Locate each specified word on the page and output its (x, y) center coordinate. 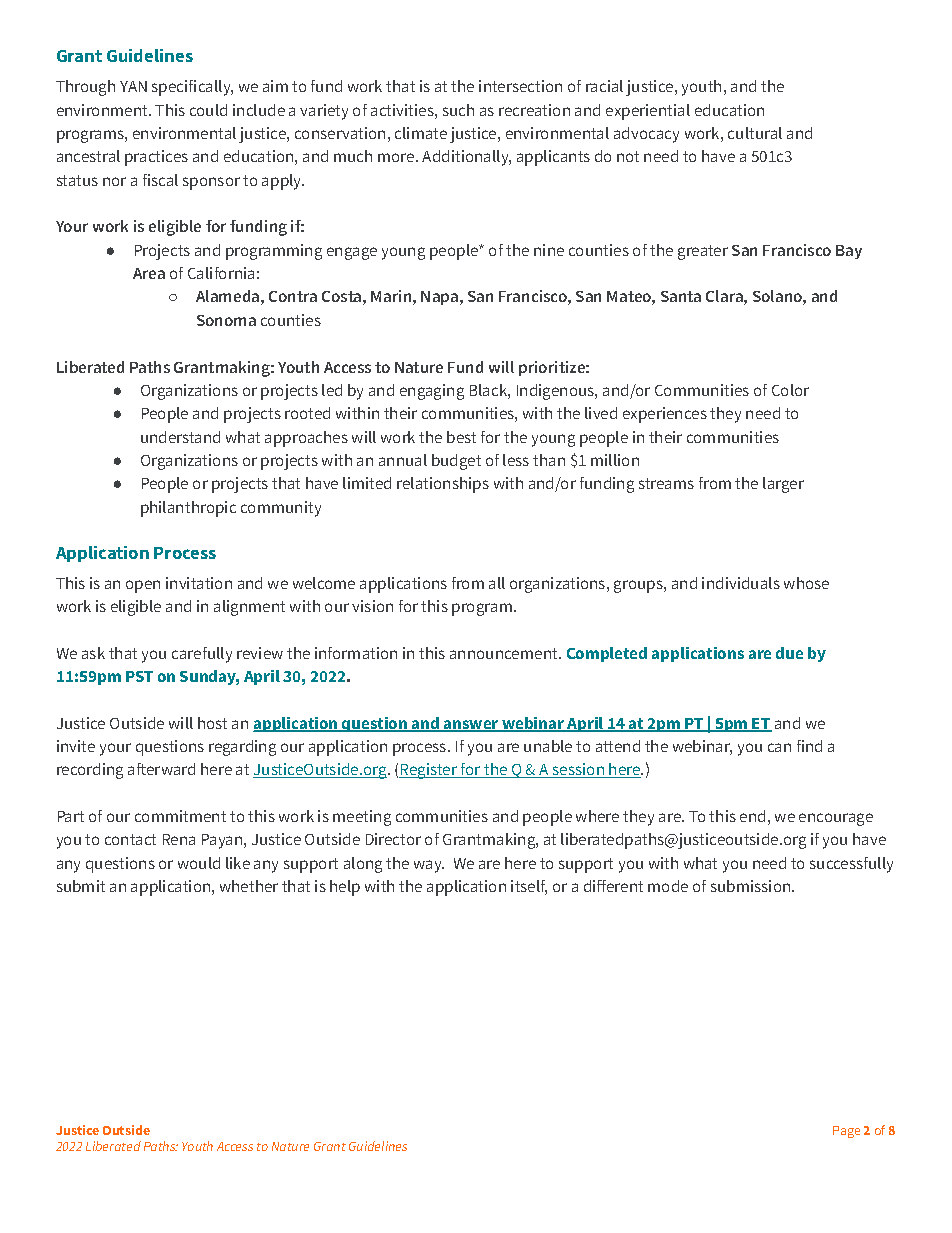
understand (180, 437)
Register (429, 771)
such (458, 110)
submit (81, 886)
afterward (161, 769)
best (461, 437)
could (208, 110)
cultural (755, 133)
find (809, 746)
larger (783, 485)
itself (529, 887)
